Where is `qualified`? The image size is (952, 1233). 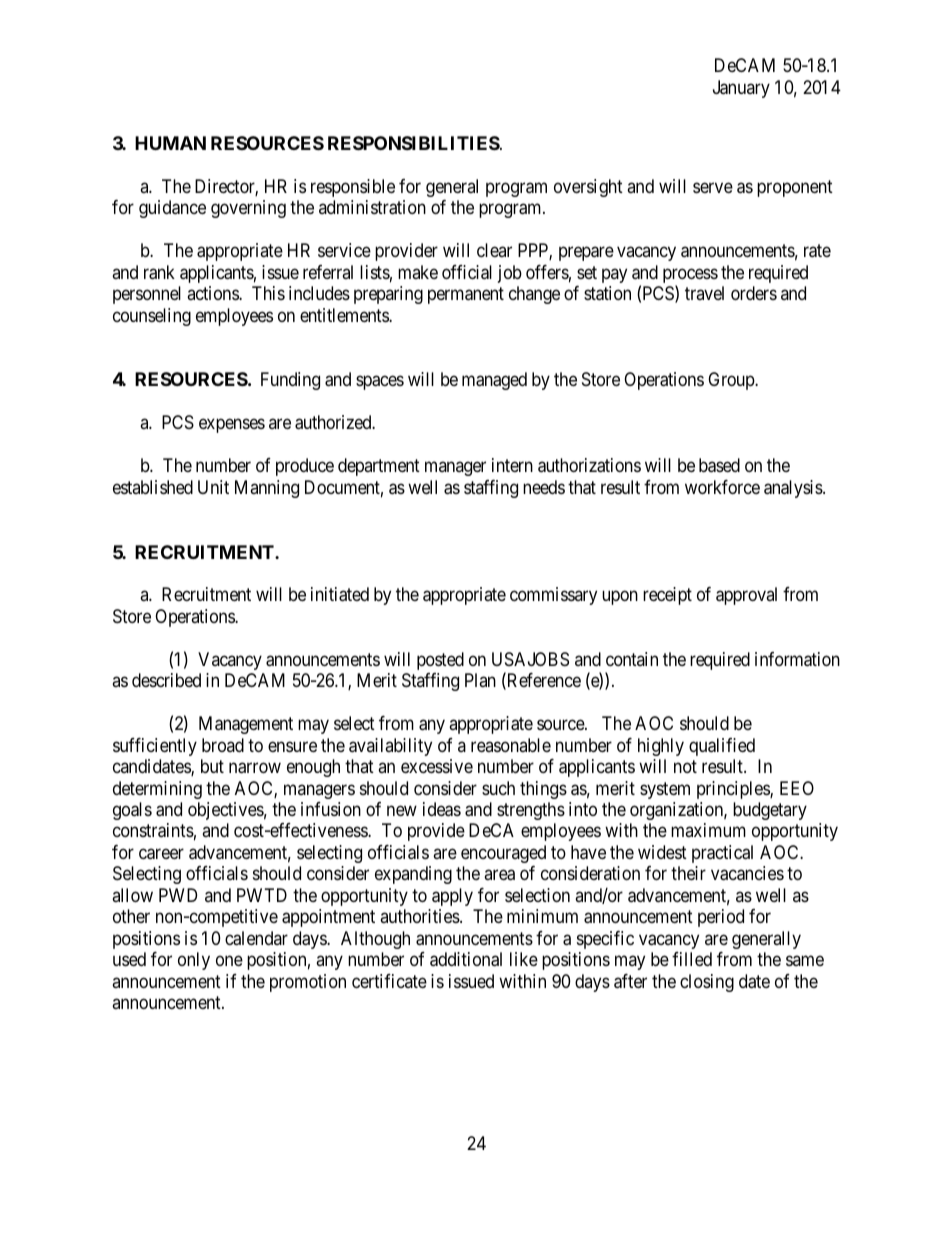
qualified is located at coordinates (722, 747).
